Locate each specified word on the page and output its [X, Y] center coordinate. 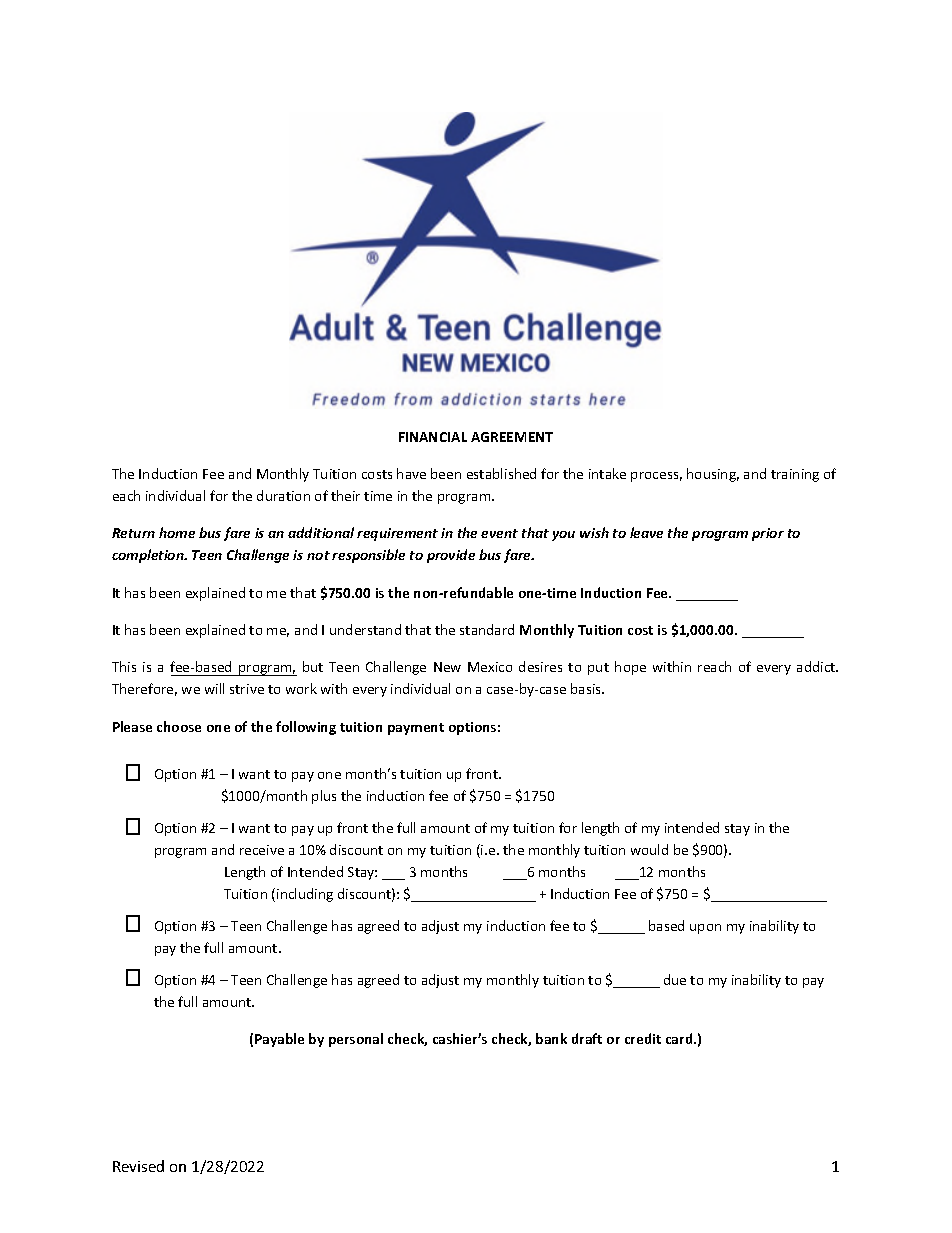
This [124, 666]
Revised [138, 1166]
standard [487, 629]
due [675, 979]
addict [817, 666]
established [501, 473]
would [649, 849]
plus [324, 797]
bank [551, 1038]
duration [283, 495]
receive [262, 850]
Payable [279, 1040]
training [795, 475]
